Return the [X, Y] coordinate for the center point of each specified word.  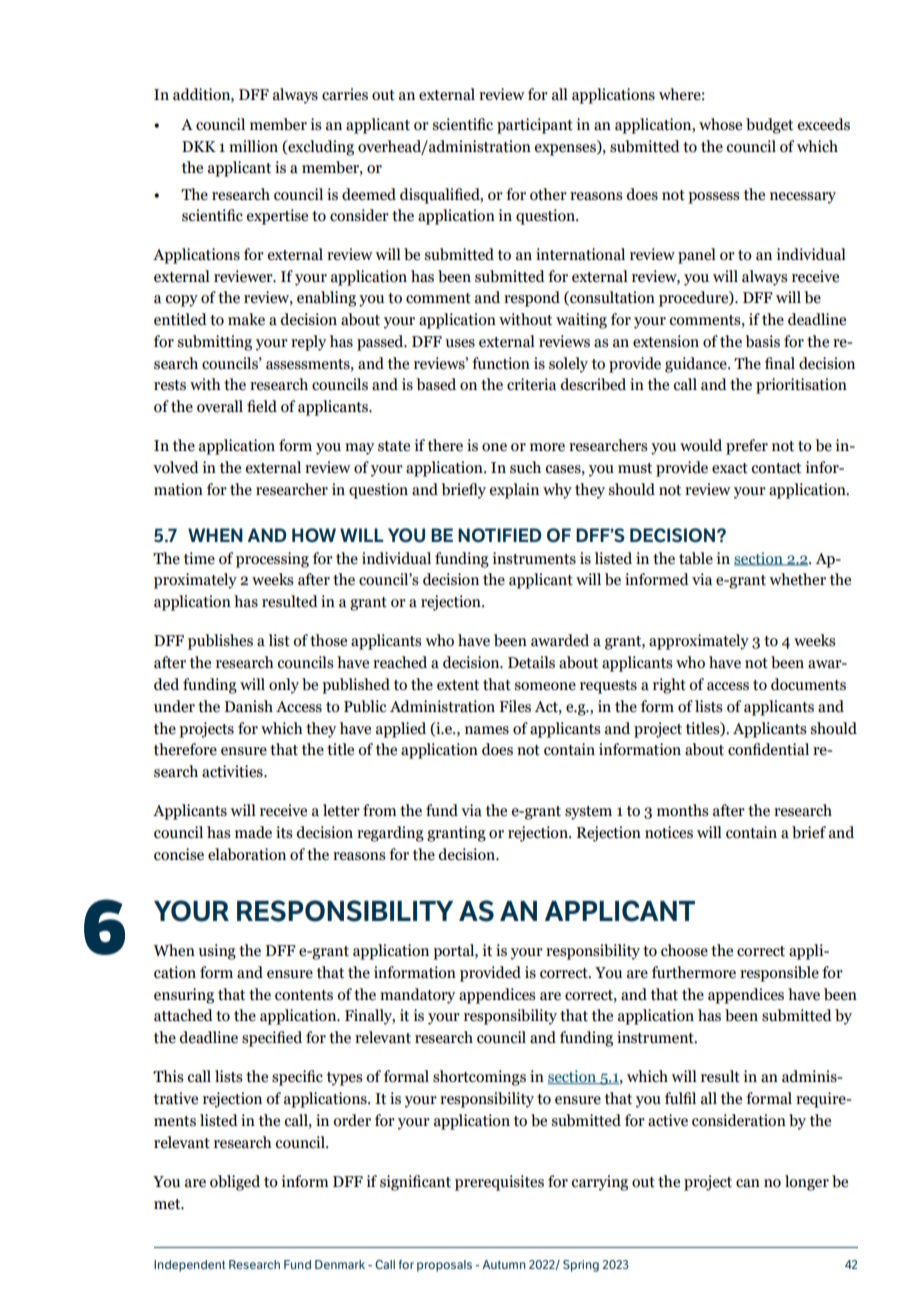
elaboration [247, 854]
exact [730, 468]
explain [514, 491]
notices [669, 832]
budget [769, 126]
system [588, 813]
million [253, 146]
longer [807, 1183]
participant [535, 126]
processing [272, 560]
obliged [235, 1183]
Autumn [504, 1264]
